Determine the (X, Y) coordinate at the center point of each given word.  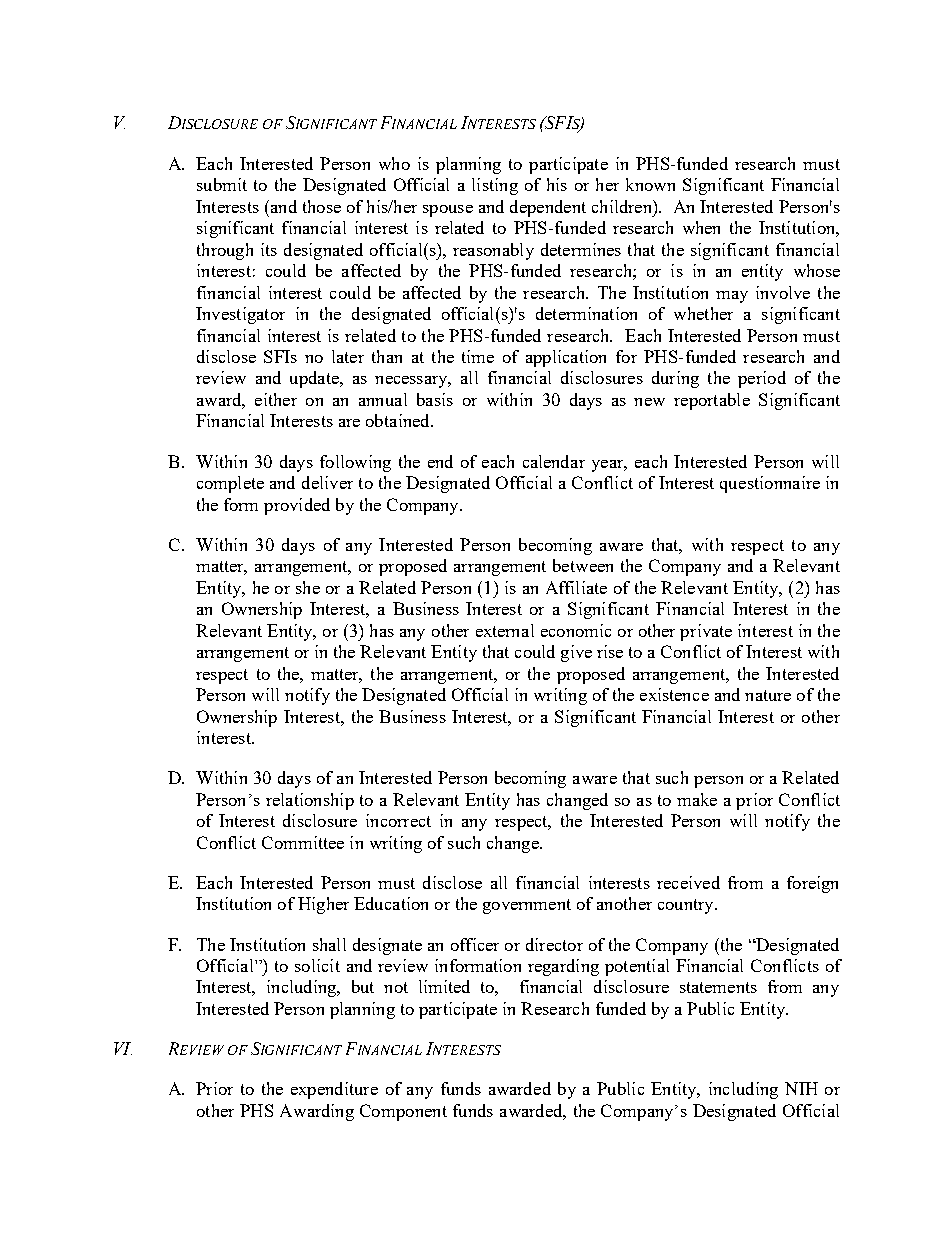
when (701, 227)
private (706, 632)
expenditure (334, 1090)
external (505, 630)
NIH (801, 1088)
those (322, 206)
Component (403, 1112)
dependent (548, 208)
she (308, 587)
